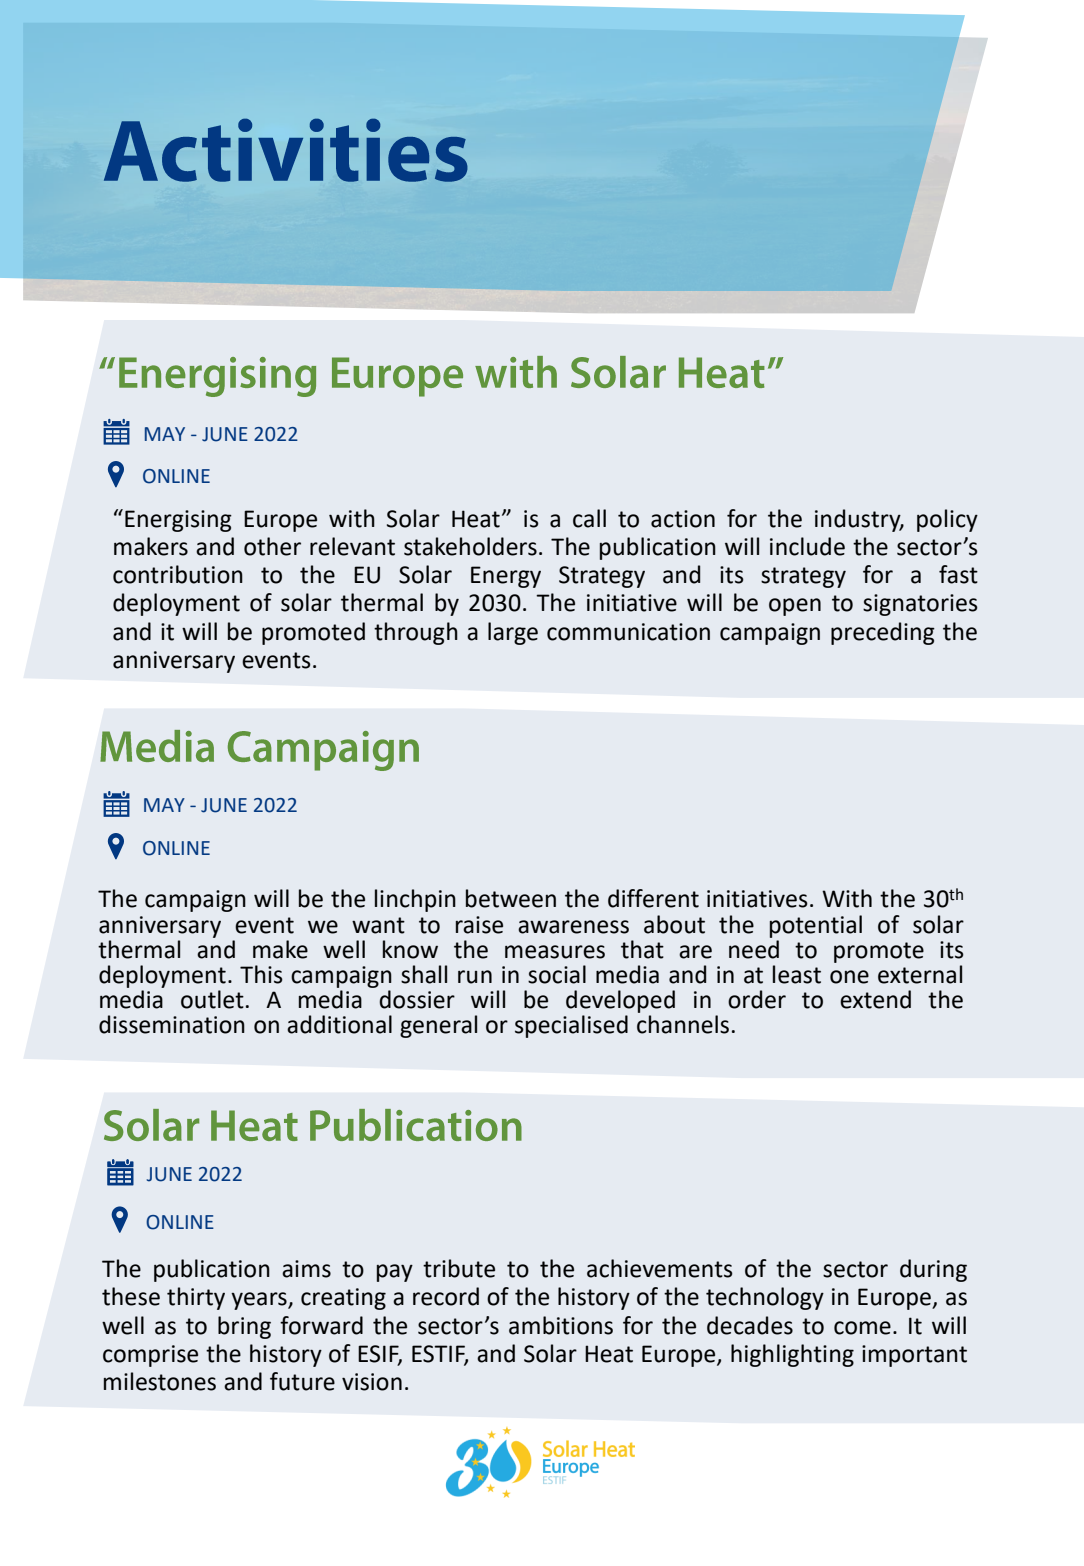  What do you see at coordinates (933, 1270) in the screenshot?
I see `during` at bounding box center [933, 1270].
